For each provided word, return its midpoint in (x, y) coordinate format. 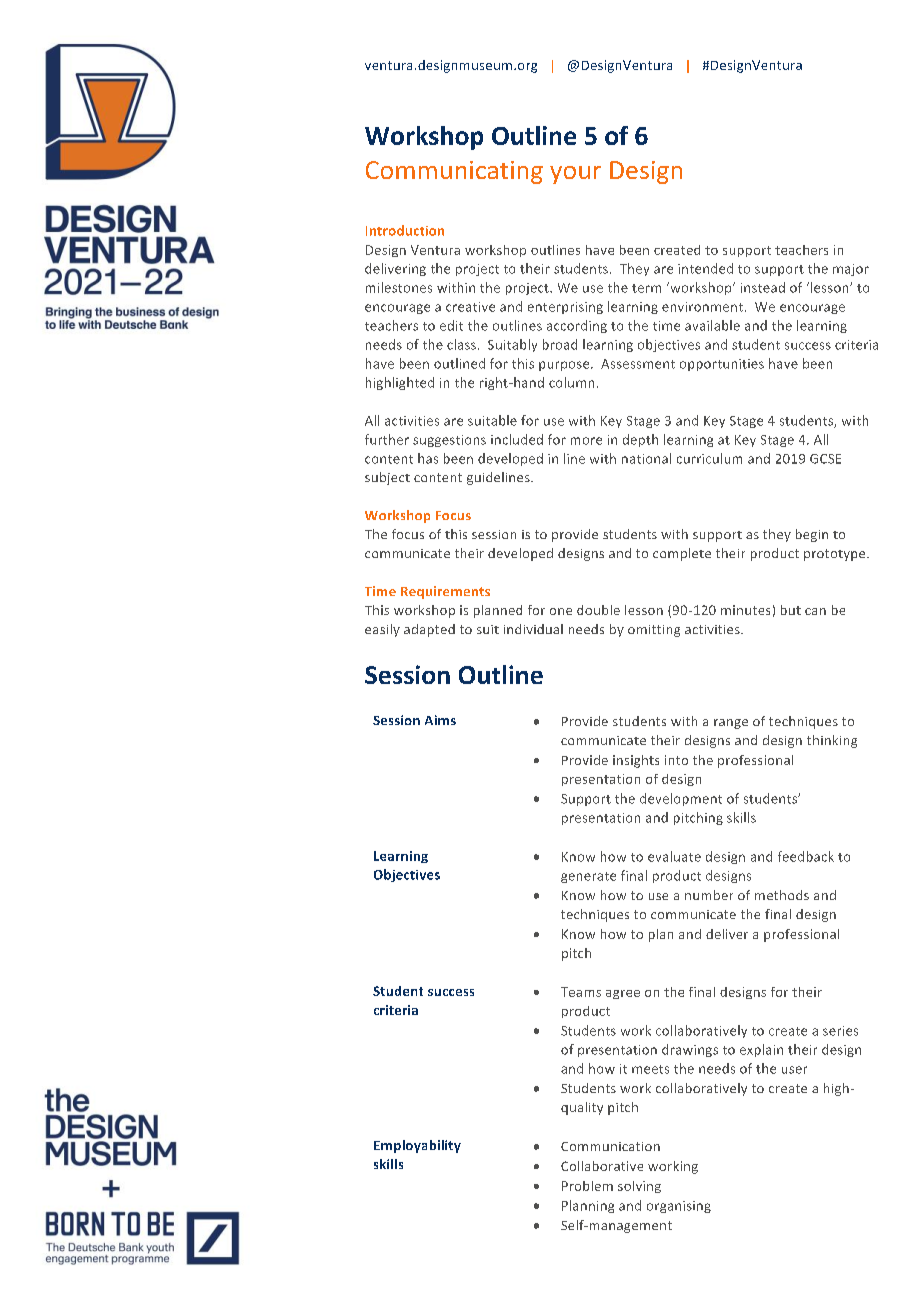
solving (639, 1187)
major (851, 270)
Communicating (454, 172)
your (575, 175)
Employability (417, 1146)
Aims (440, 720)
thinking (832, 741)
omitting (654, 631)
